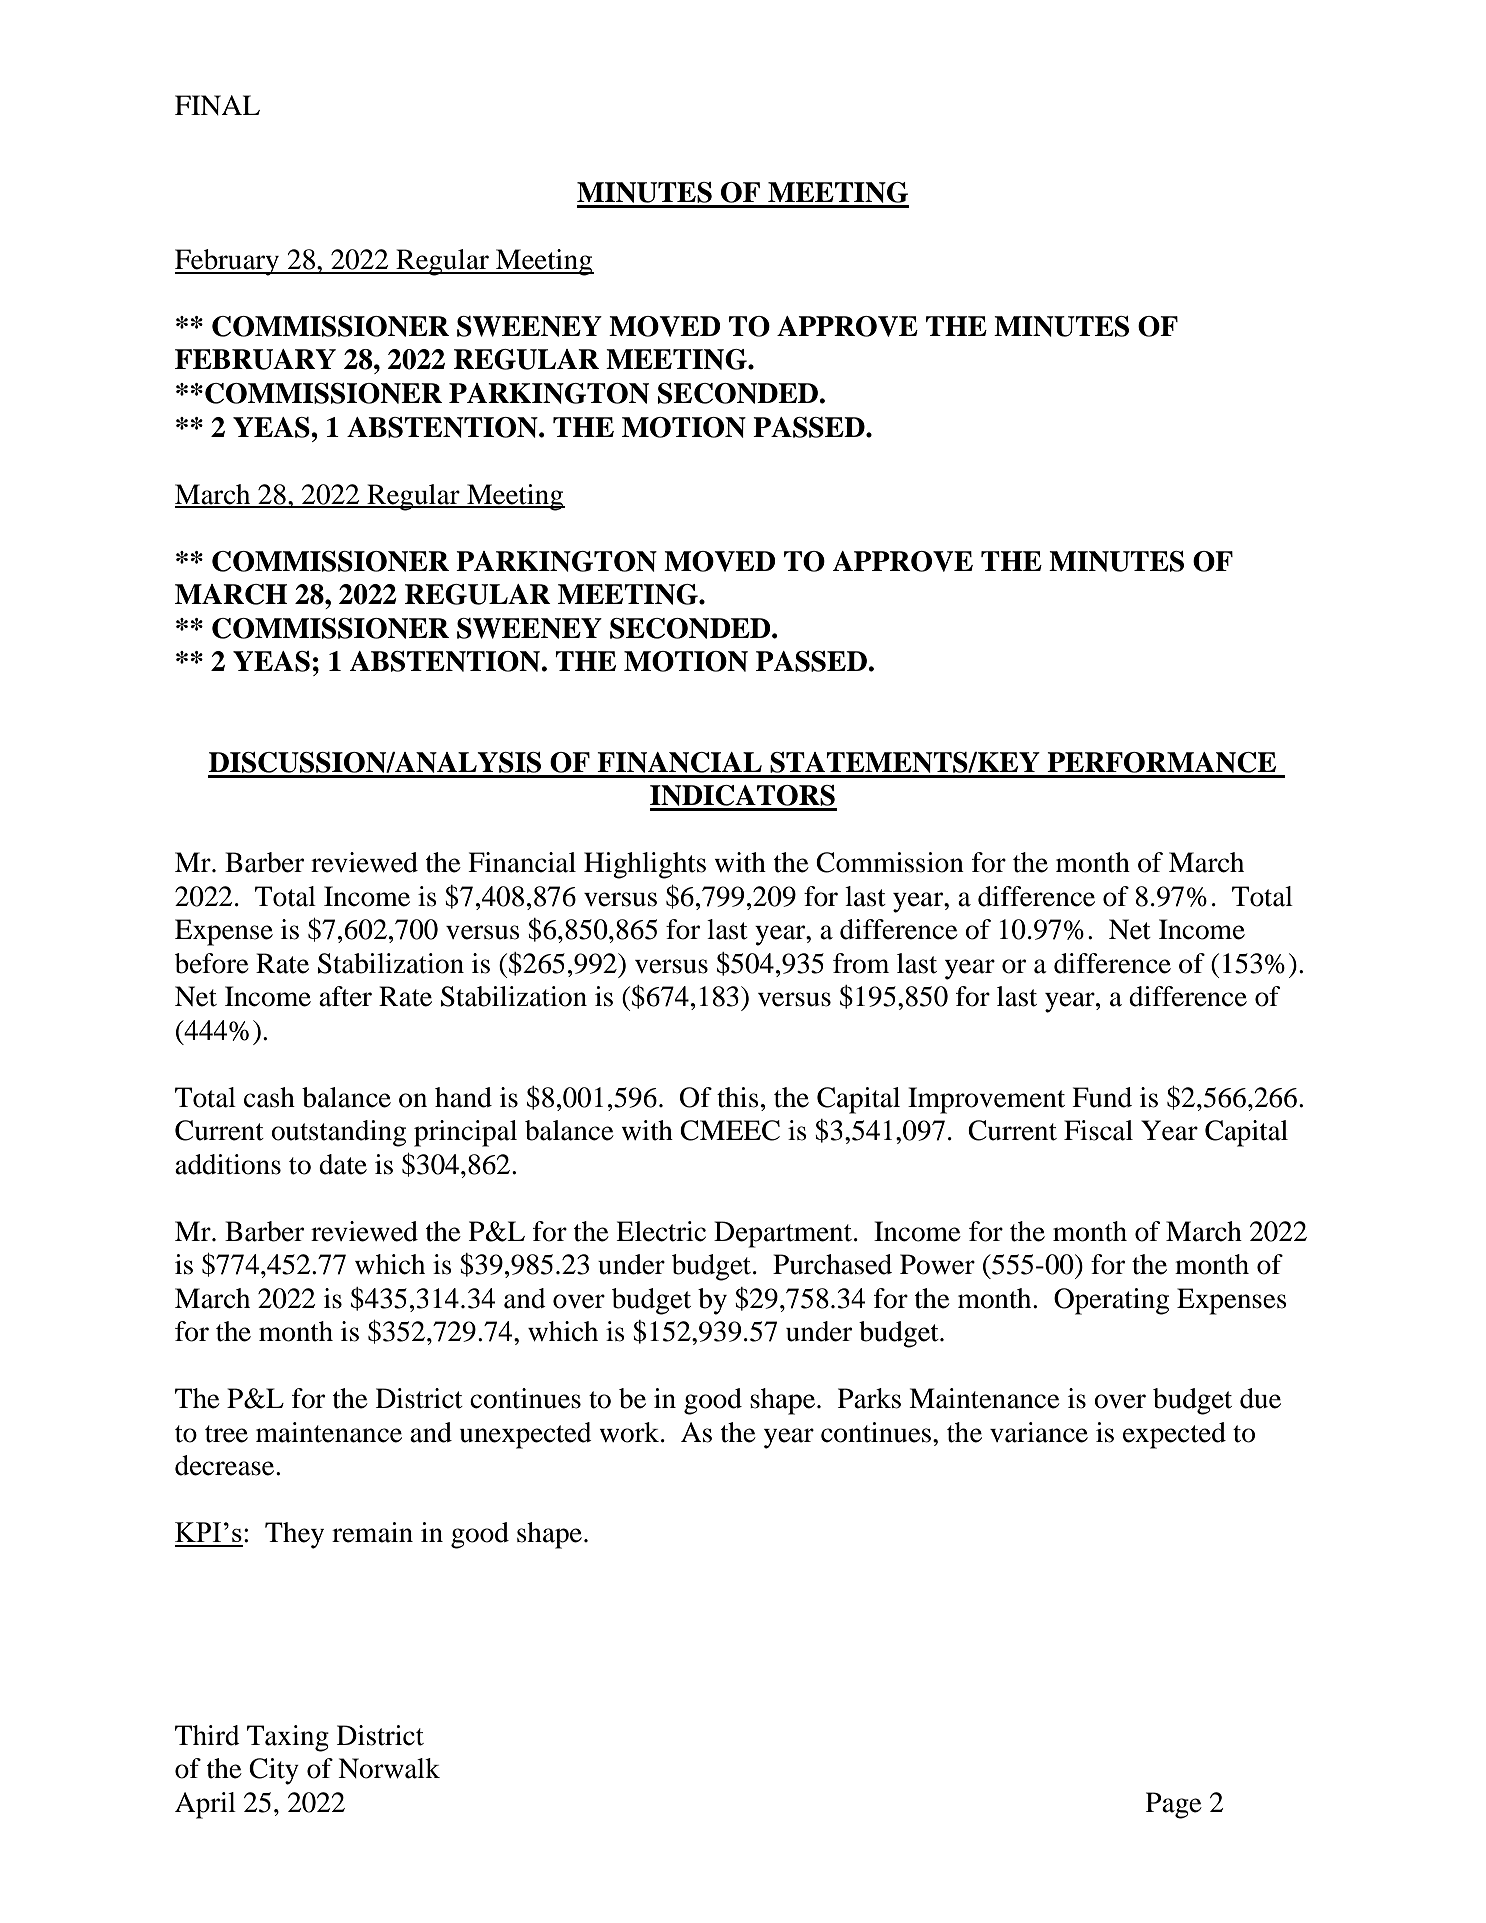 The width and height of the screenshot is (1486, 1923). Describe the element at coordinates (645, 865) in the screenshot. I see `Highlights` at that location.
